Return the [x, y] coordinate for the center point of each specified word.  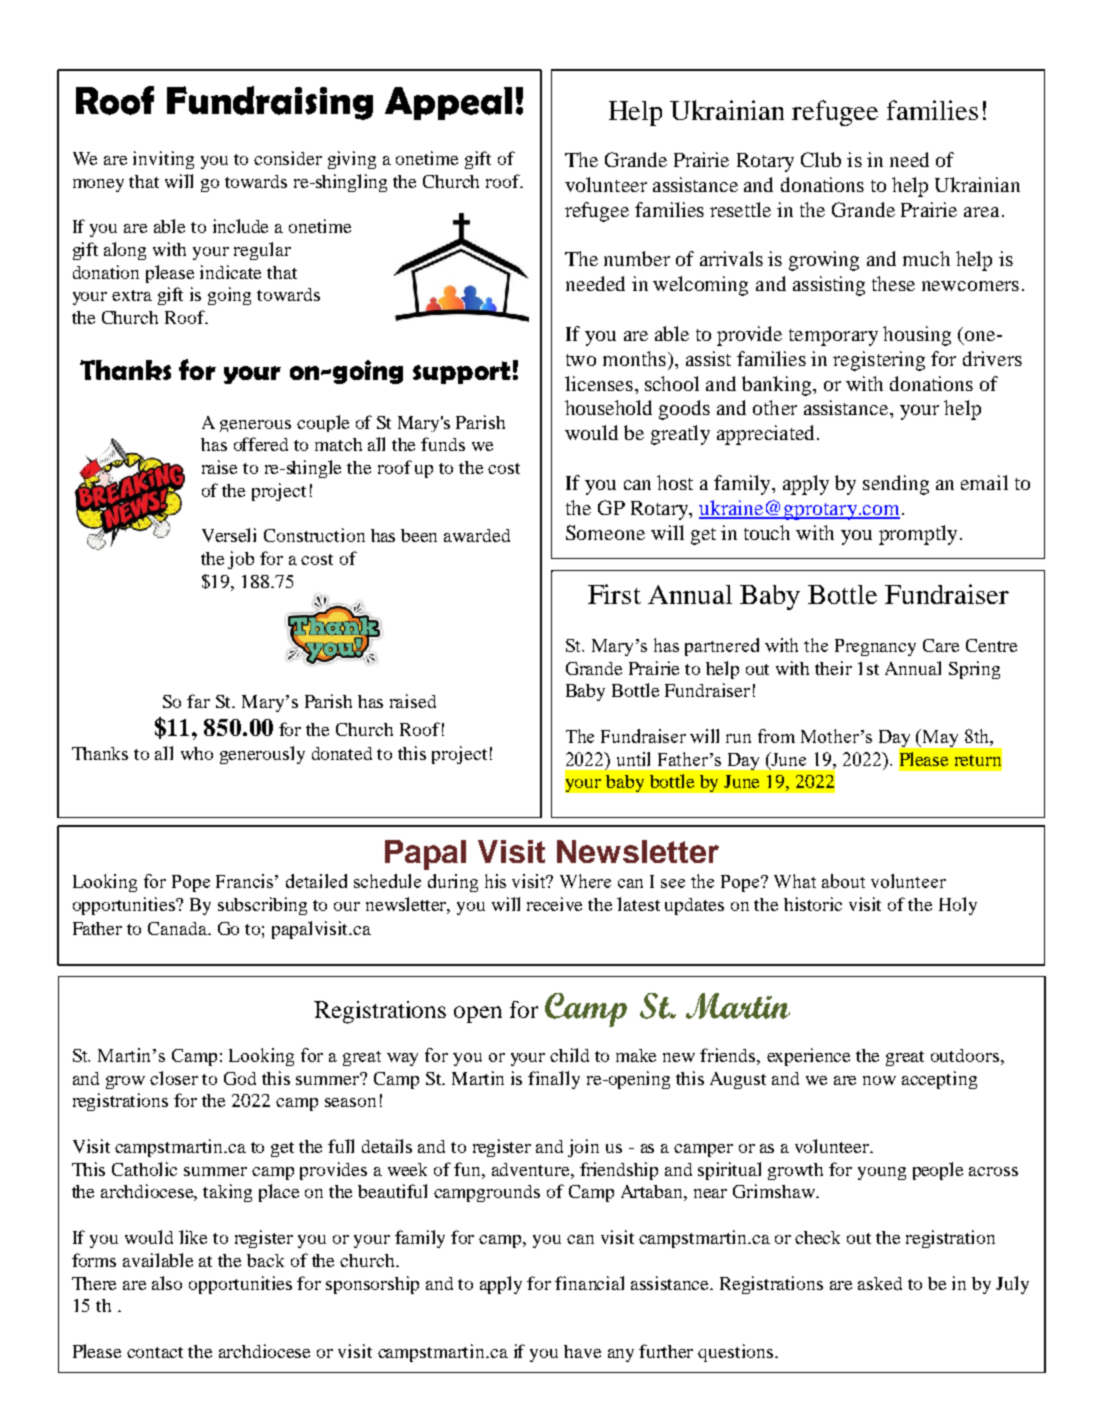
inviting [163, 160]
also [167, 1283]
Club [821, 159]
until [633, 759]
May [940, 738]
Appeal [448, 103]
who [197, 753]
